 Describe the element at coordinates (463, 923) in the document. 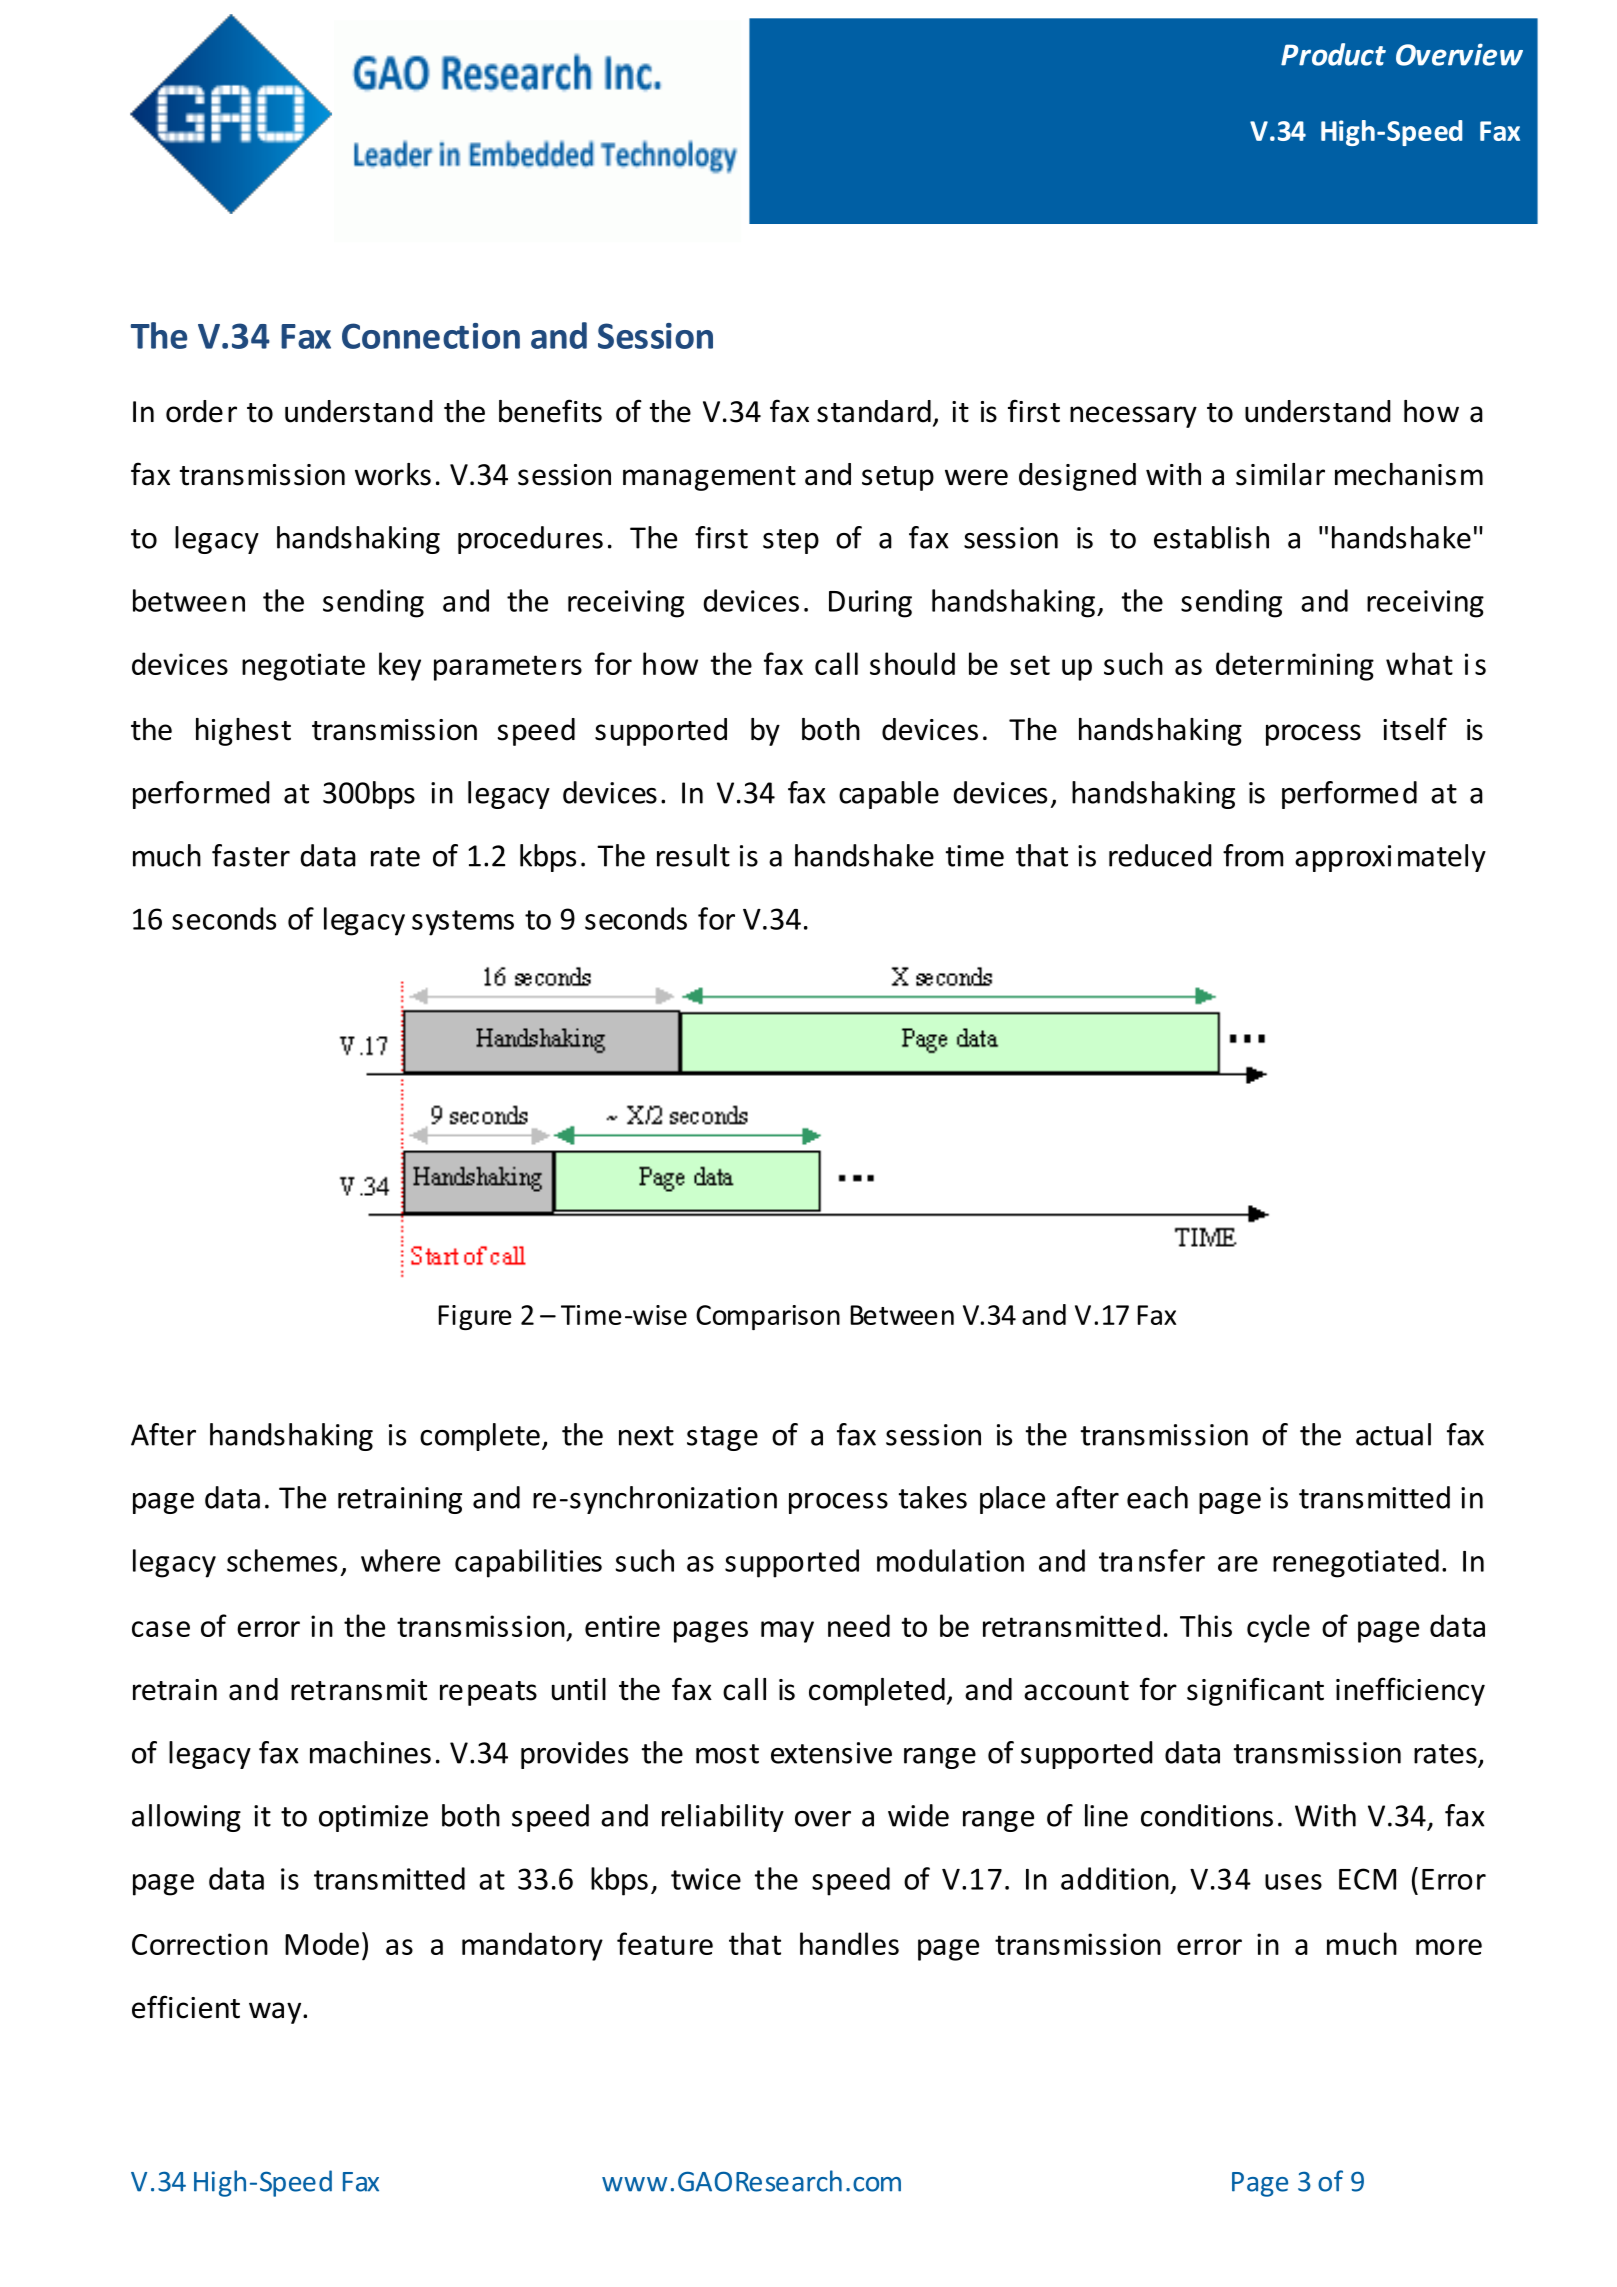

I see `systems` at that location.
